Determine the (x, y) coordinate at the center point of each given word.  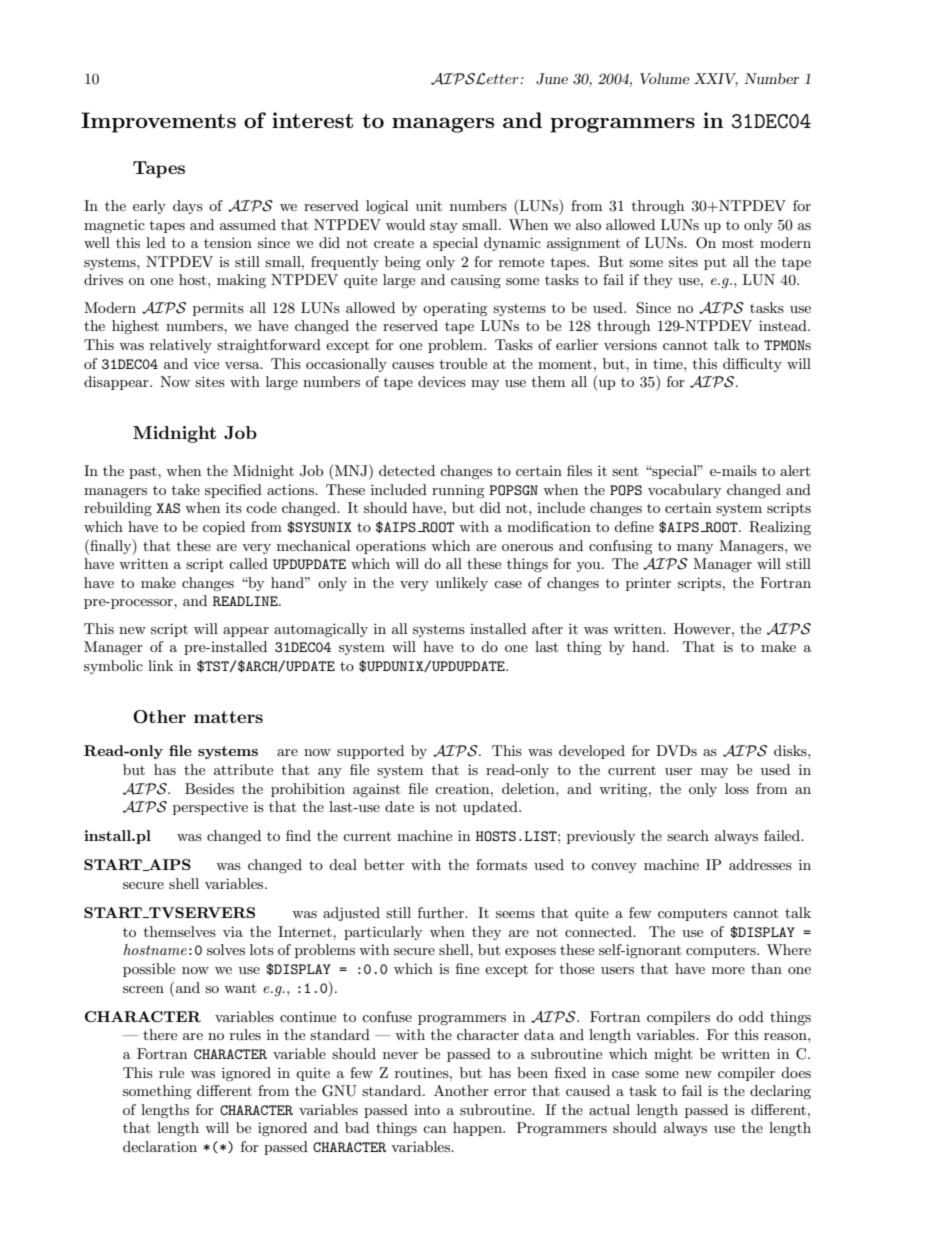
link (160, 665)
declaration (160, 1146)
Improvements (158, 122)
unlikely (462, 584)
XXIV (716, 80)
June (552, 79)
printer (648, 584)
